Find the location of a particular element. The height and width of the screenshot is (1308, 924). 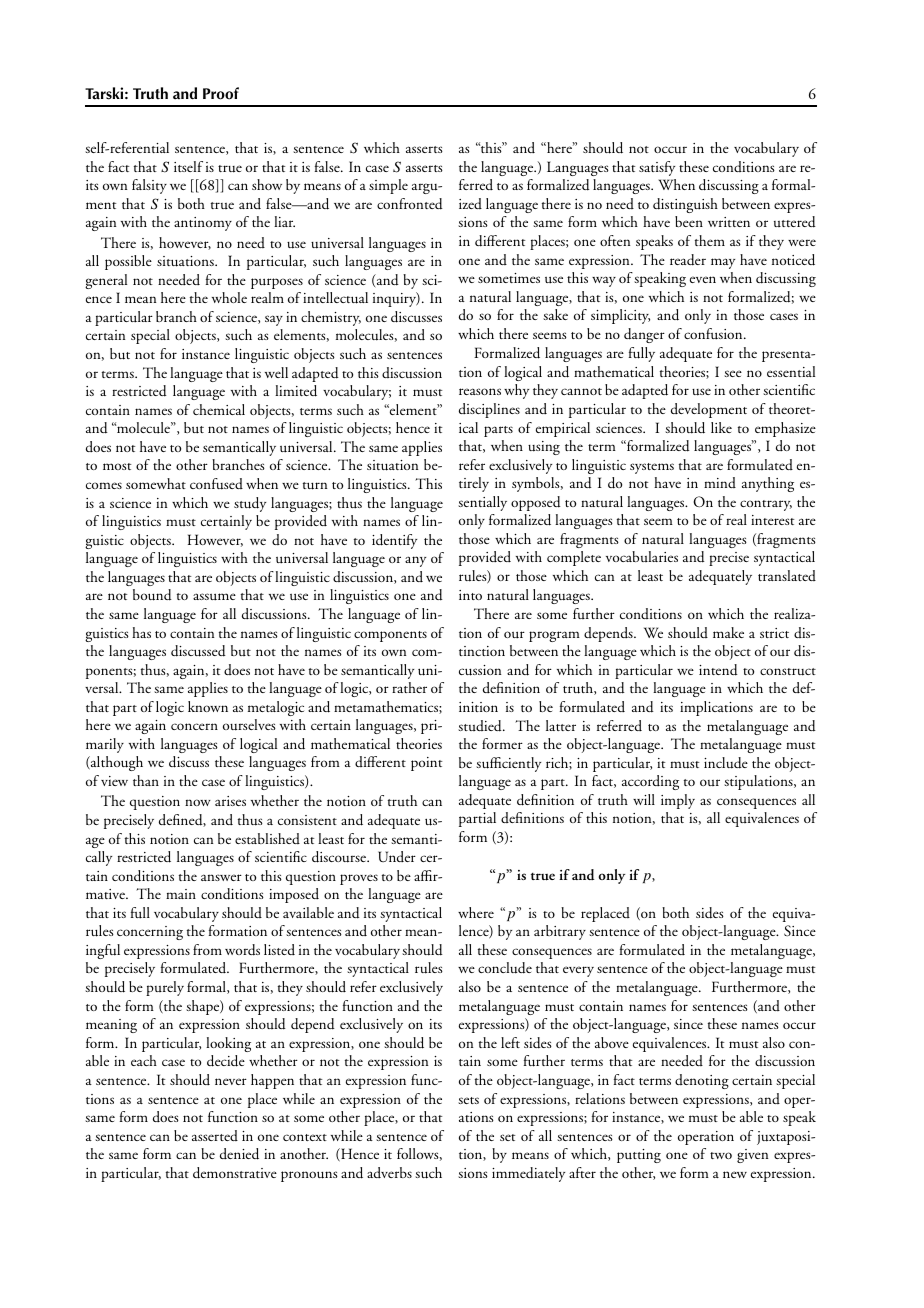

asserted is located at coordinates (215, 1135).
